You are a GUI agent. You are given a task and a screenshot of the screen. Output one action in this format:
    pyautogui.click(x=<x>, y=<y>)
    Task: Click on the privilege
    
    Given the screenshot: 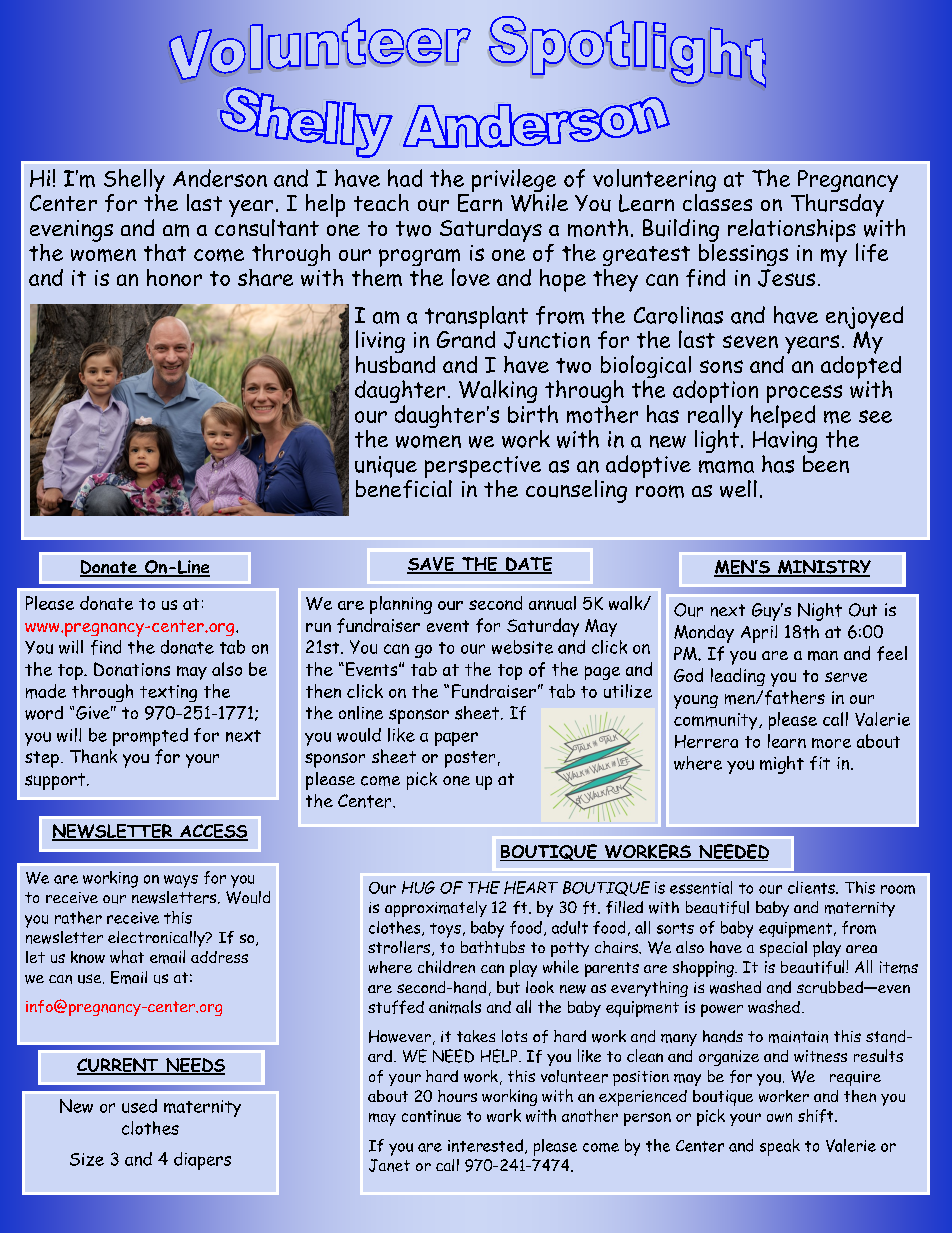 What is the action you would take?
    pyautogui.click(x=514, y=182)
